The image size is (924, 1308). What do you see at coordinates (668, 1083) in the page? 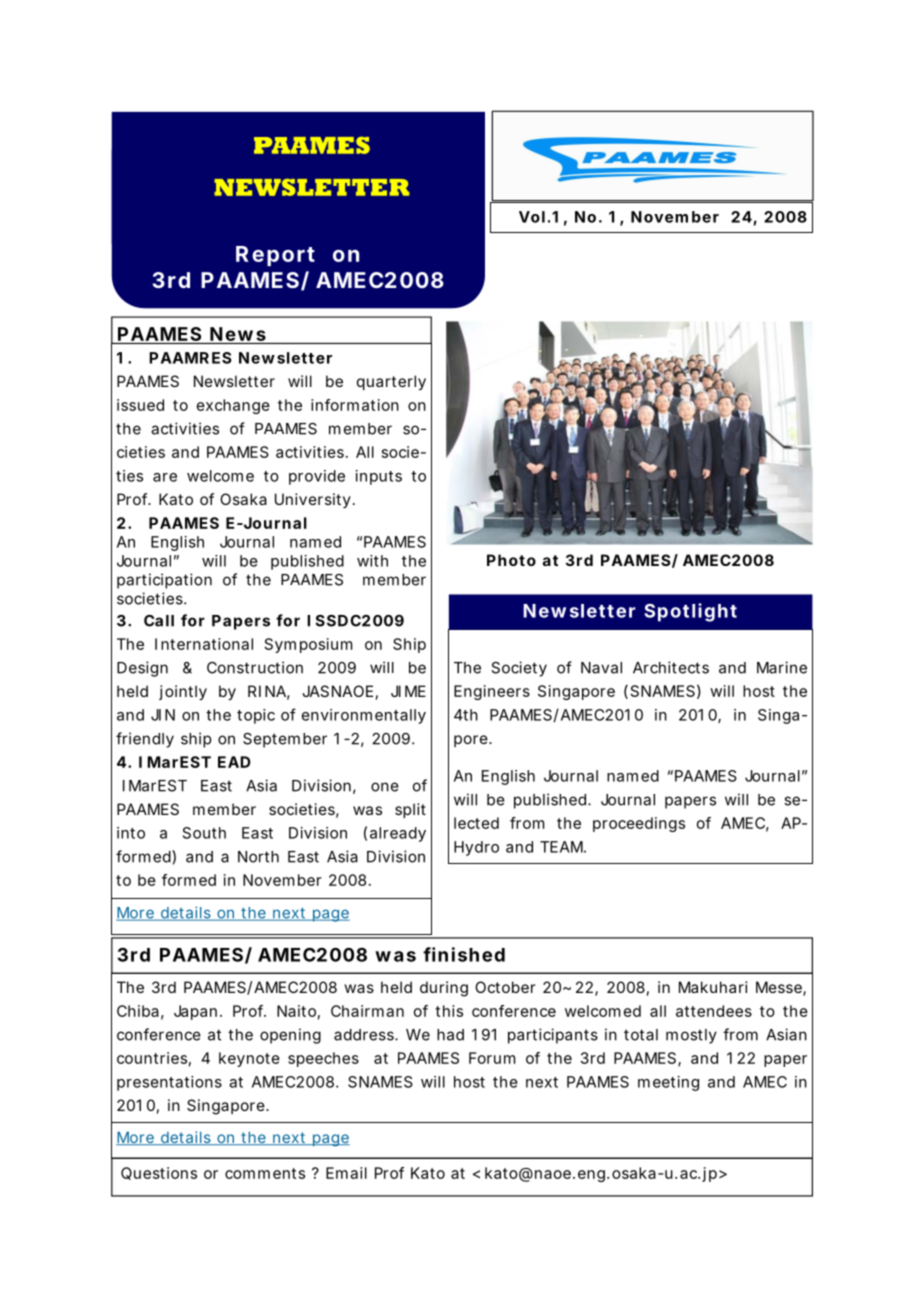
I see `meeting` at bounding box center [668, 1083].
